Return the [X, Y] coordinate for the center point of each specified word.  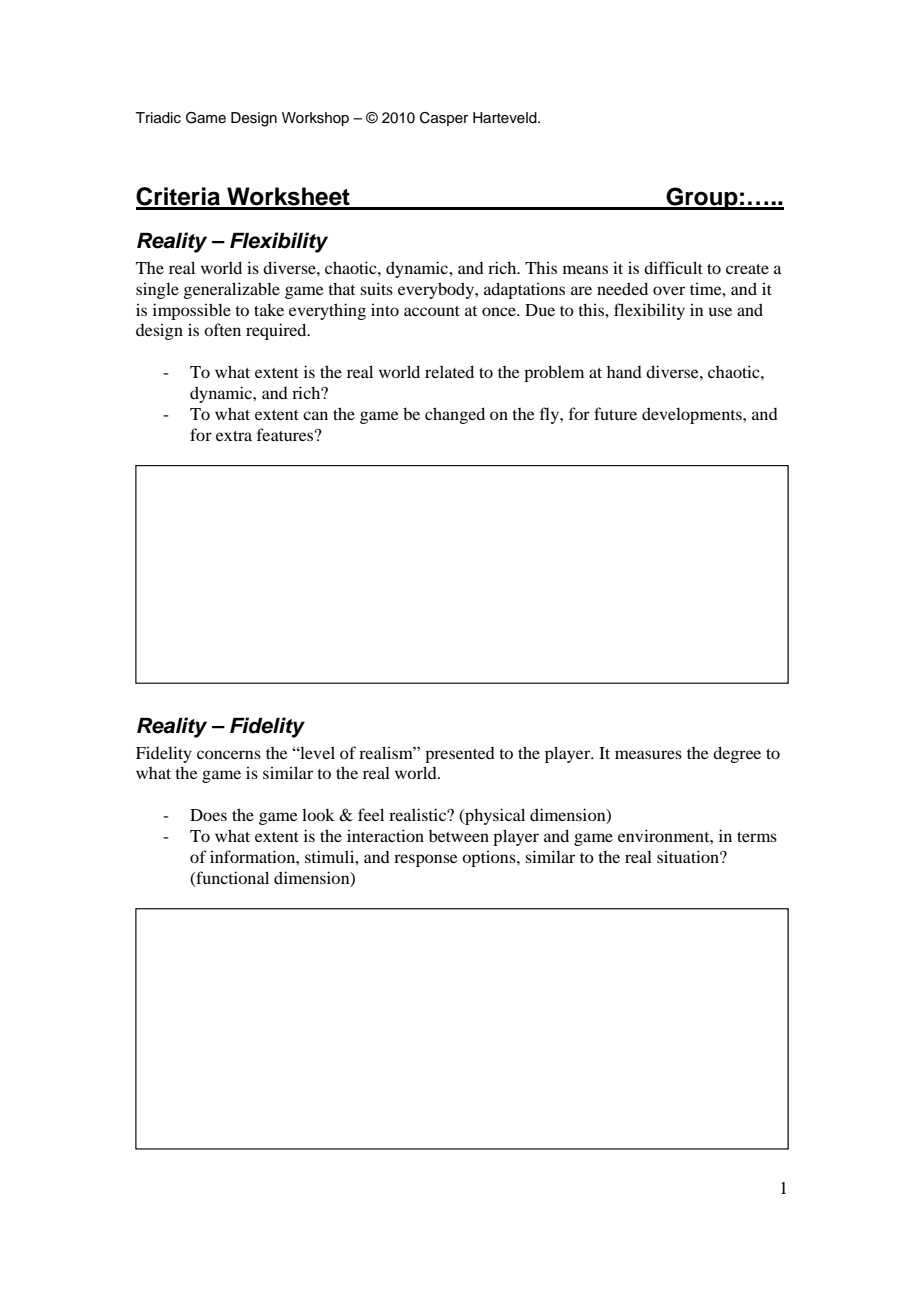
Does [208, 815]
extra [234, 436]
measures [648, 754]
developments [693, 415]
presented [460, 755]
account [432, 311]
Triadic [158, 118]
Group [702, 198]
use [720, 311]
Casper [444, 119]
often [222, 329]
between [459, 836]
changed [455, 415]
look [318, 814]
